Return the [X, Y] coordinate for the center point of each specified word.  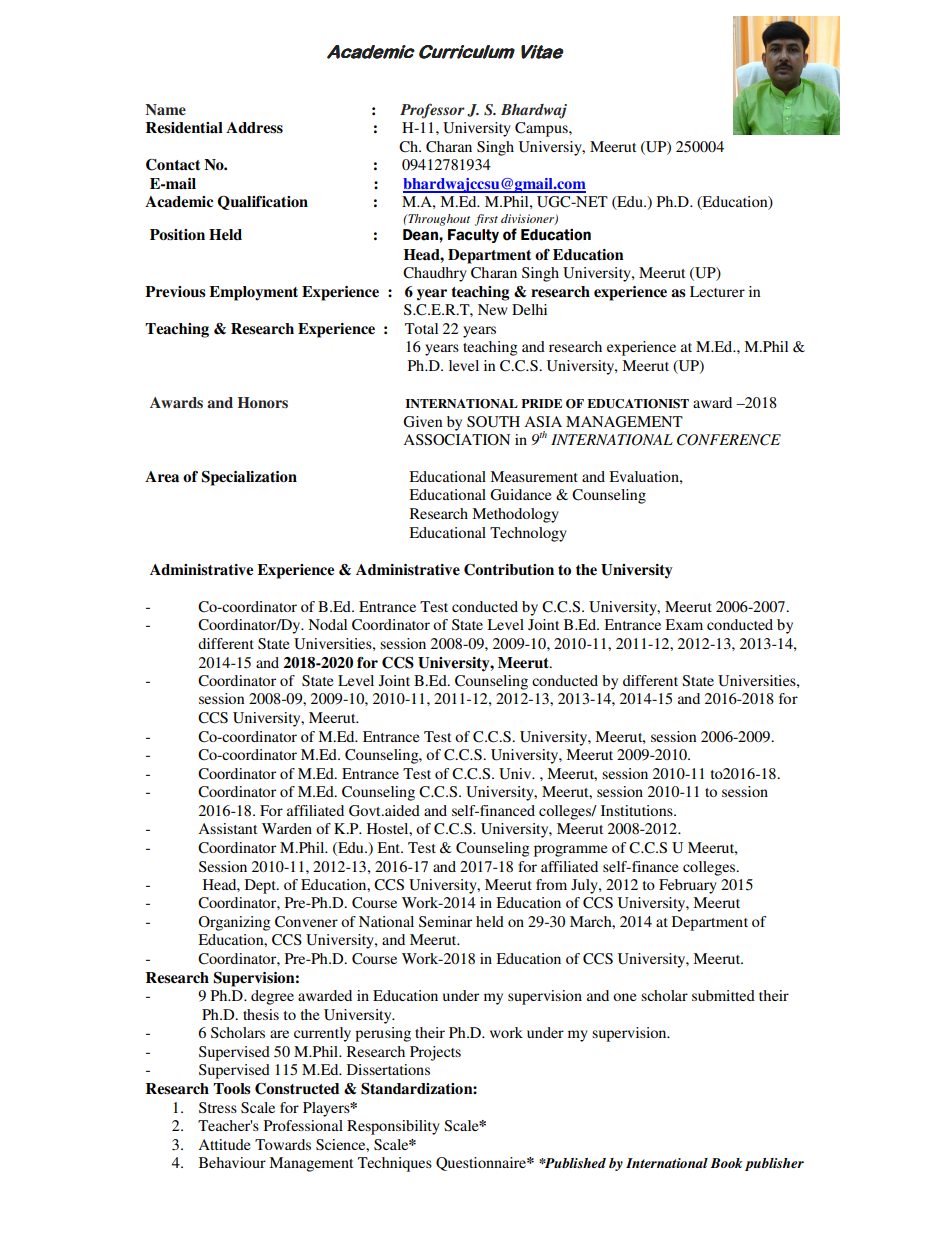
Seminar [445, 921]
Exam [684, 624]
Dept [261, 886]
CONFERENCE [729, 440]
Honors [263, 402]
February [688, 886]
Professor [432, 111]
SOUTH [493, 422]
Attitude [224, 1144]
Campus [542, 129]
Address [254, 128]
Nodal [327, 624]
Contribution [509, 570]
